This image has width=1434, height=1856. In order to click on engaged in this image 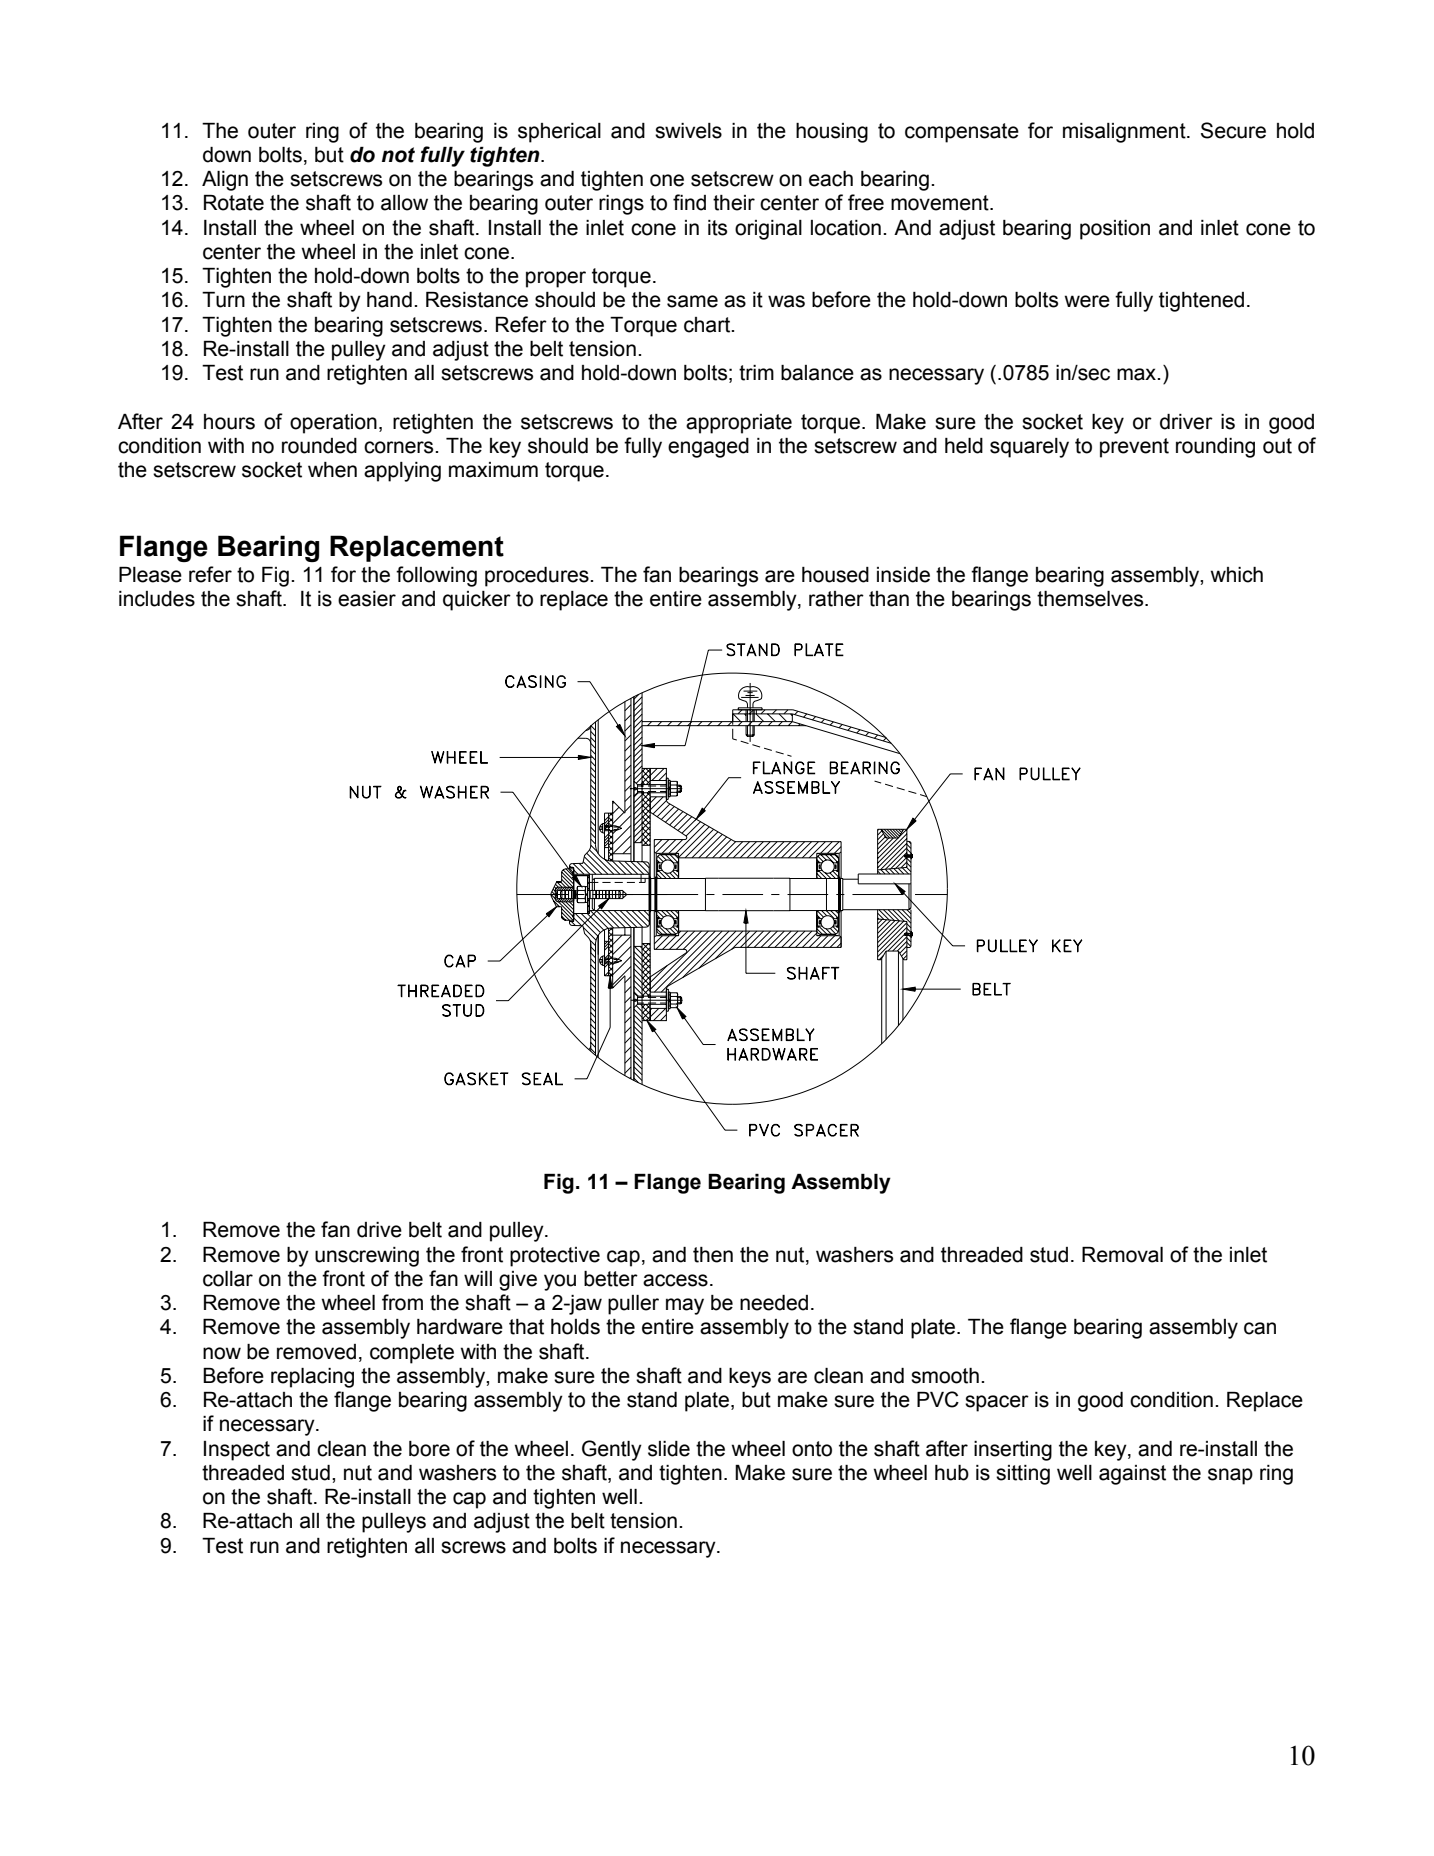, I will do `click(708, 448)`.
